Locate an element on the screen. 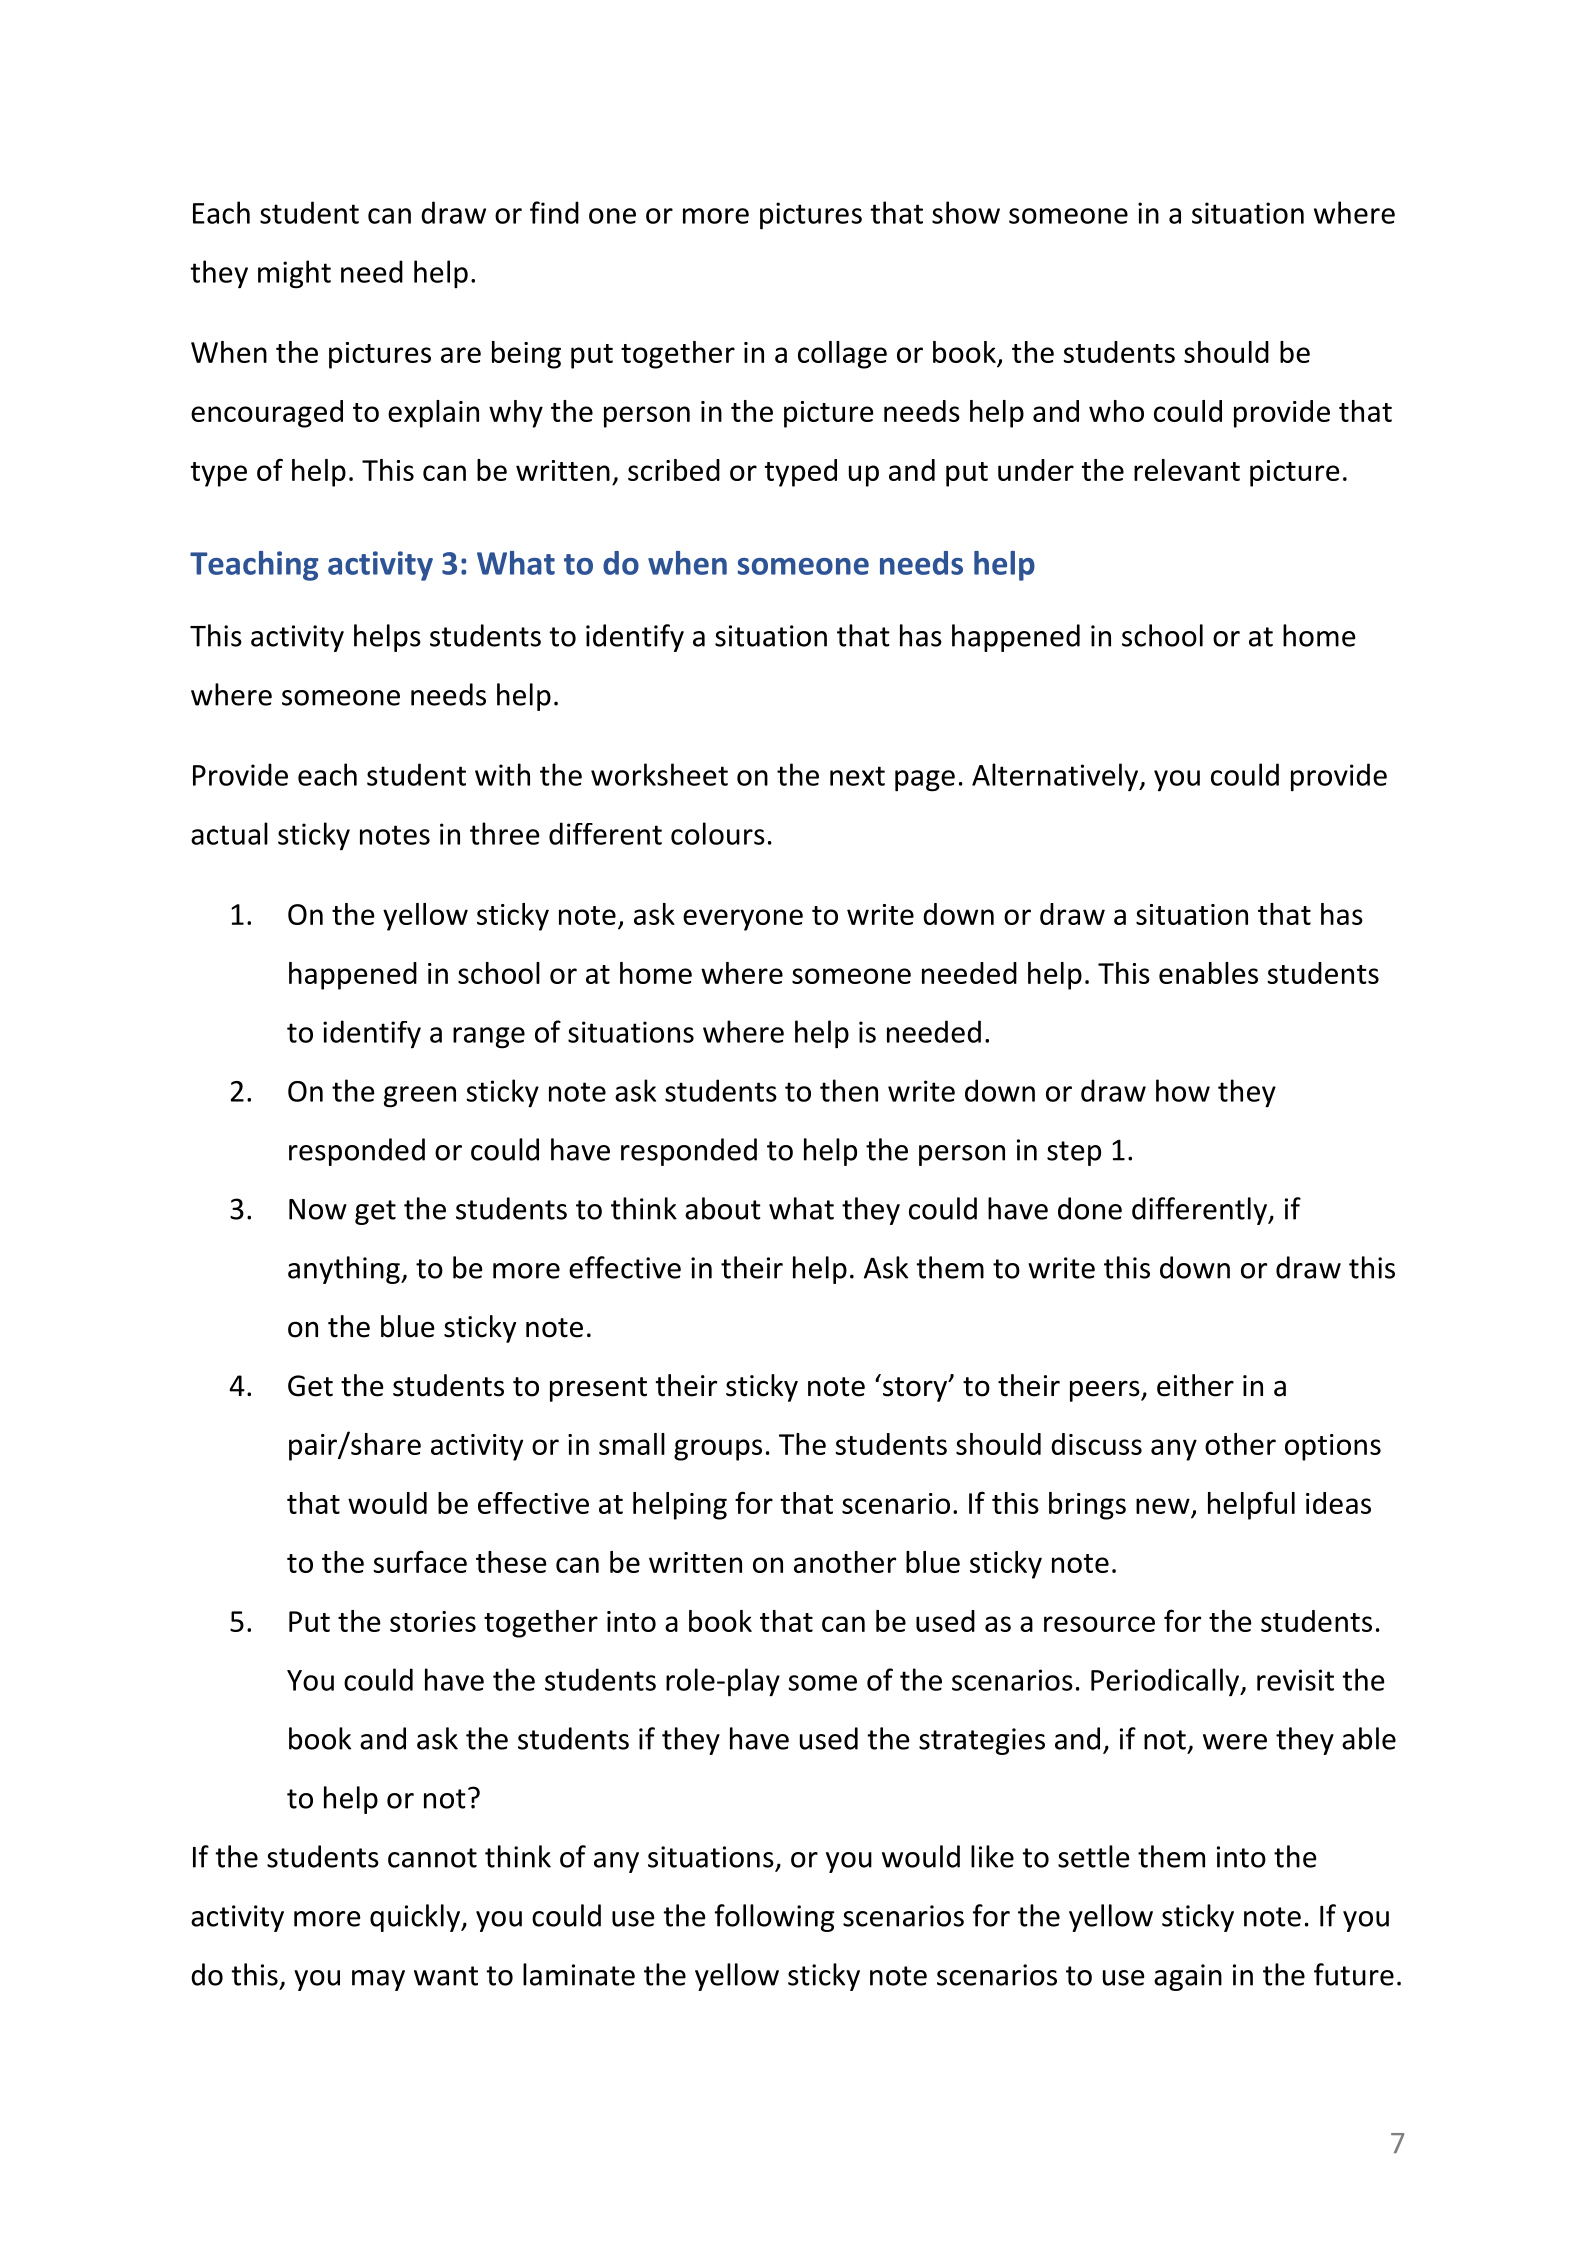 Image resolution: width=1596 pixels, height=2257 pixels. following is located at coordinates (775, 1918).
